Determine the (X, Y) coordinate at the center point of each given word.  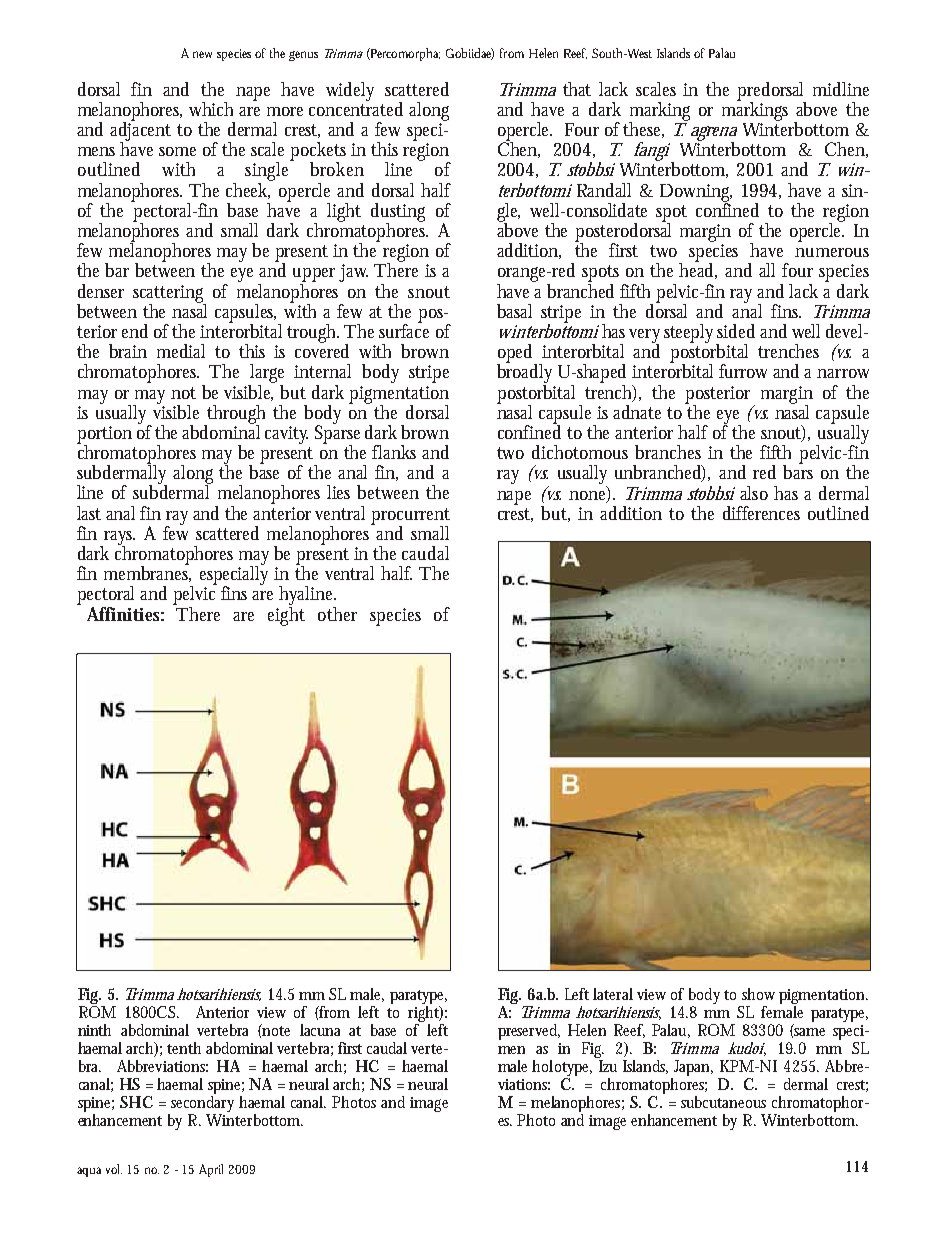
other (337, 614)
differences (761, 513)
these (643, 130)
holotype (562, 1069)
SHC (136, 1102)
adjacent (140, 131)
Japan (693, 1068)
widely (350, 91)
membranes (147, 573)
